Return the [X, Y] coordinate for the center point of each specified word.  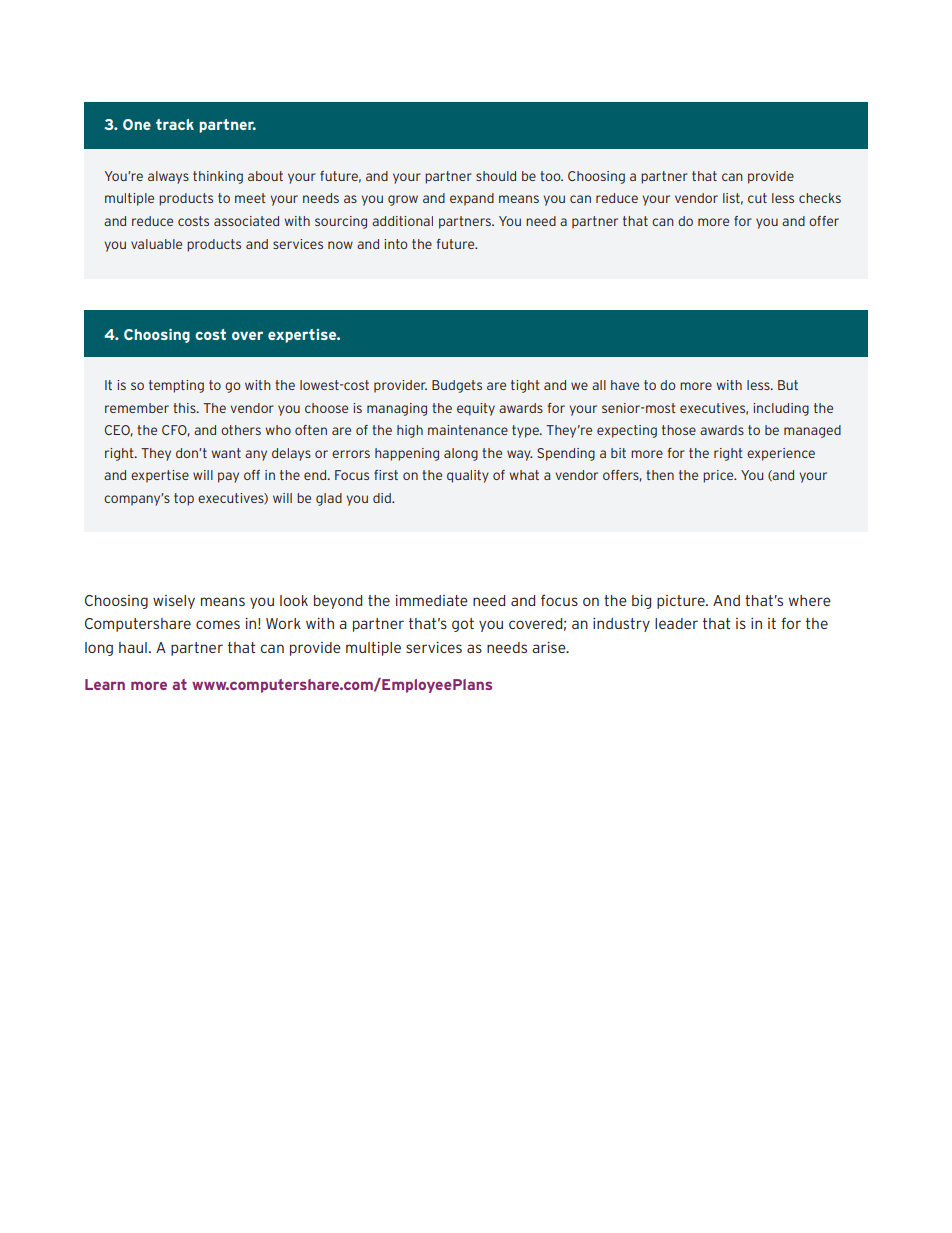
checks [820, 198]
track [175, 124]
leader [676, 623]
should [496, 176]
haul [133, 647]
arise [550, 647]
